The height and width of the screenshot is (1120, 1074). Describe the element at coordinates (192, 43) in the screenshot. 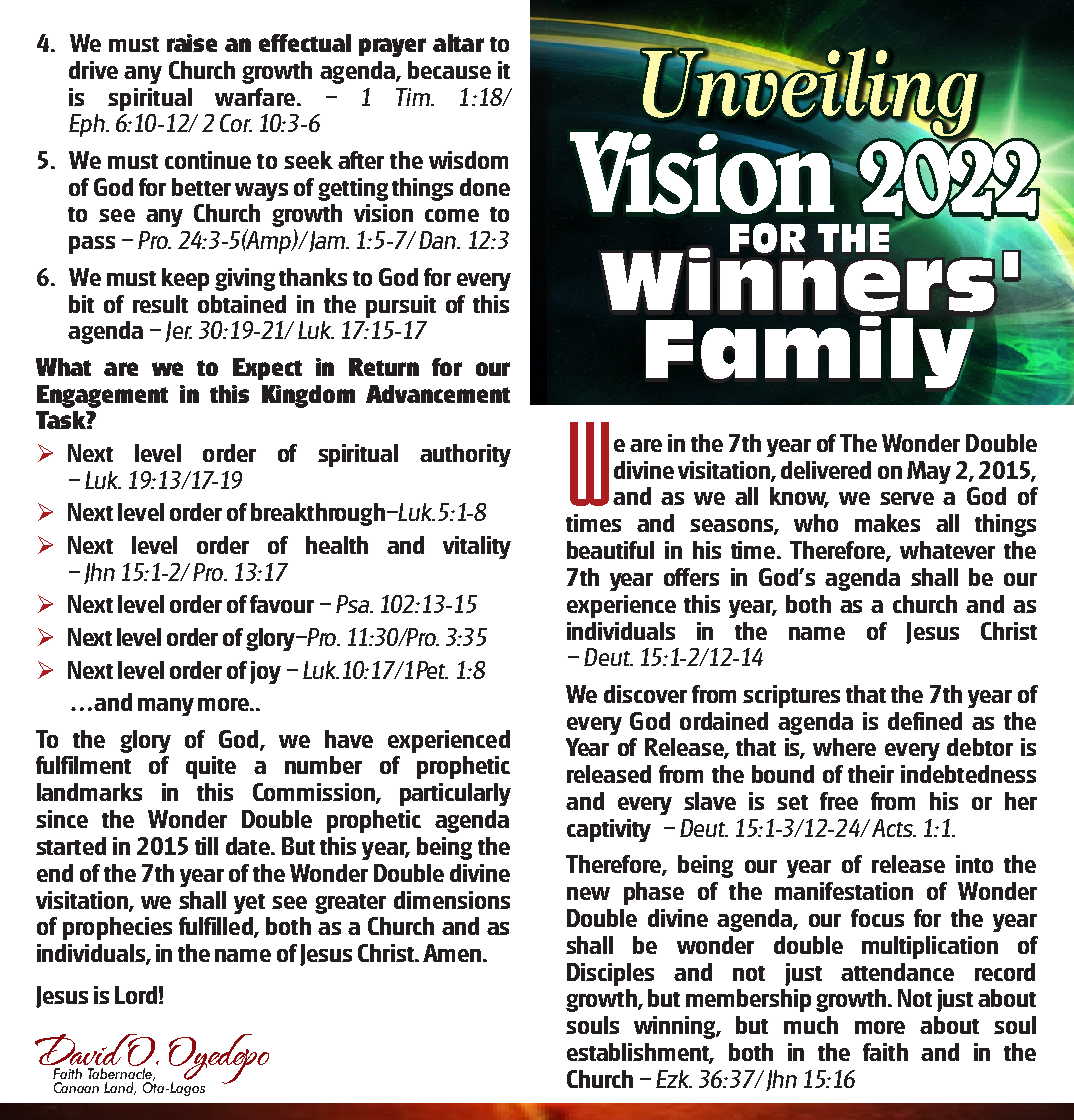

I see `raise` at that location.
